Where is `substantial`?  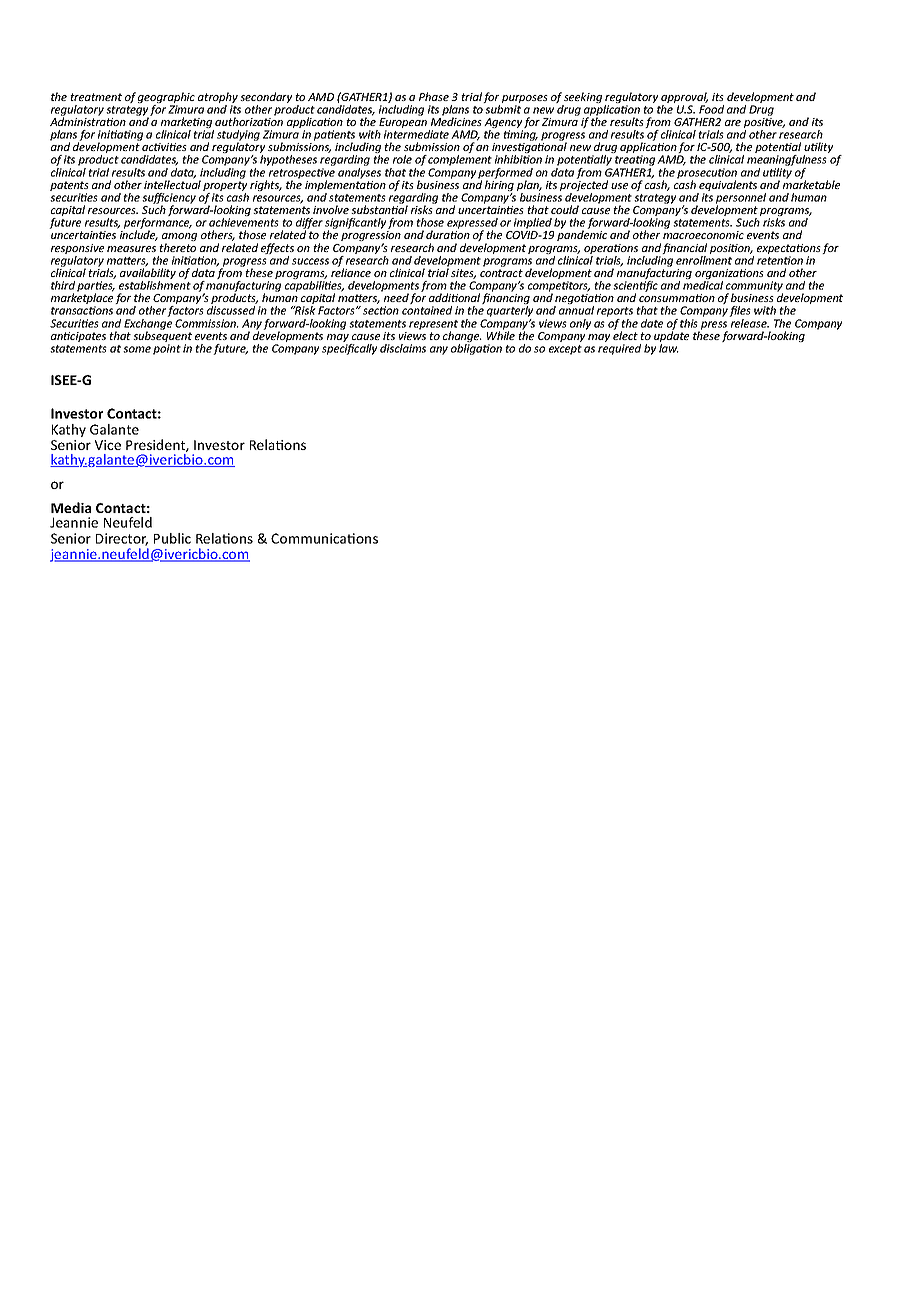
substantial is located at coordinates (379, 208).
